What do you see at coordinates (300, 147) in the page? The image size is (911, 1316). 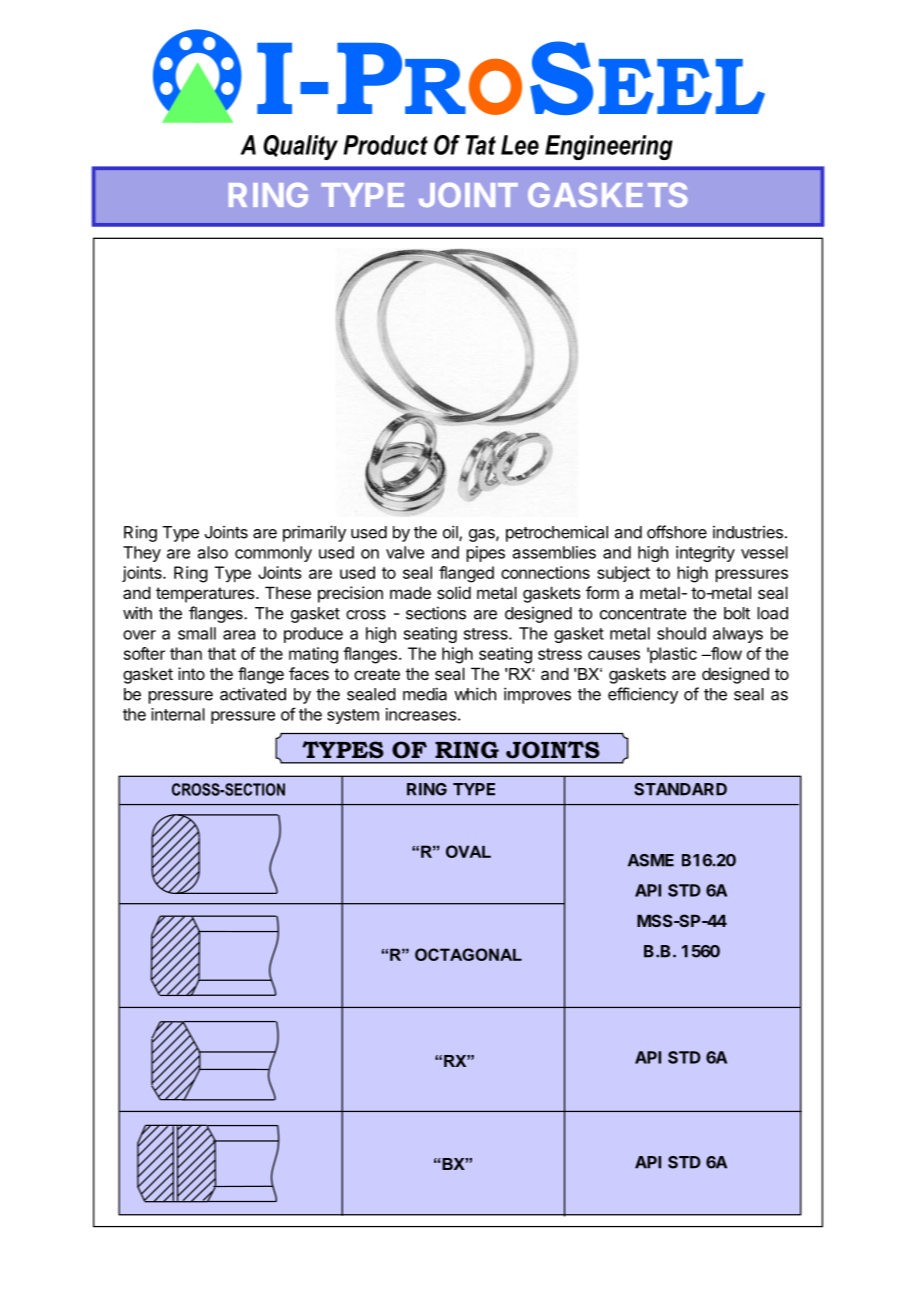 I see `Quality` at bounding box center [300, 147].
